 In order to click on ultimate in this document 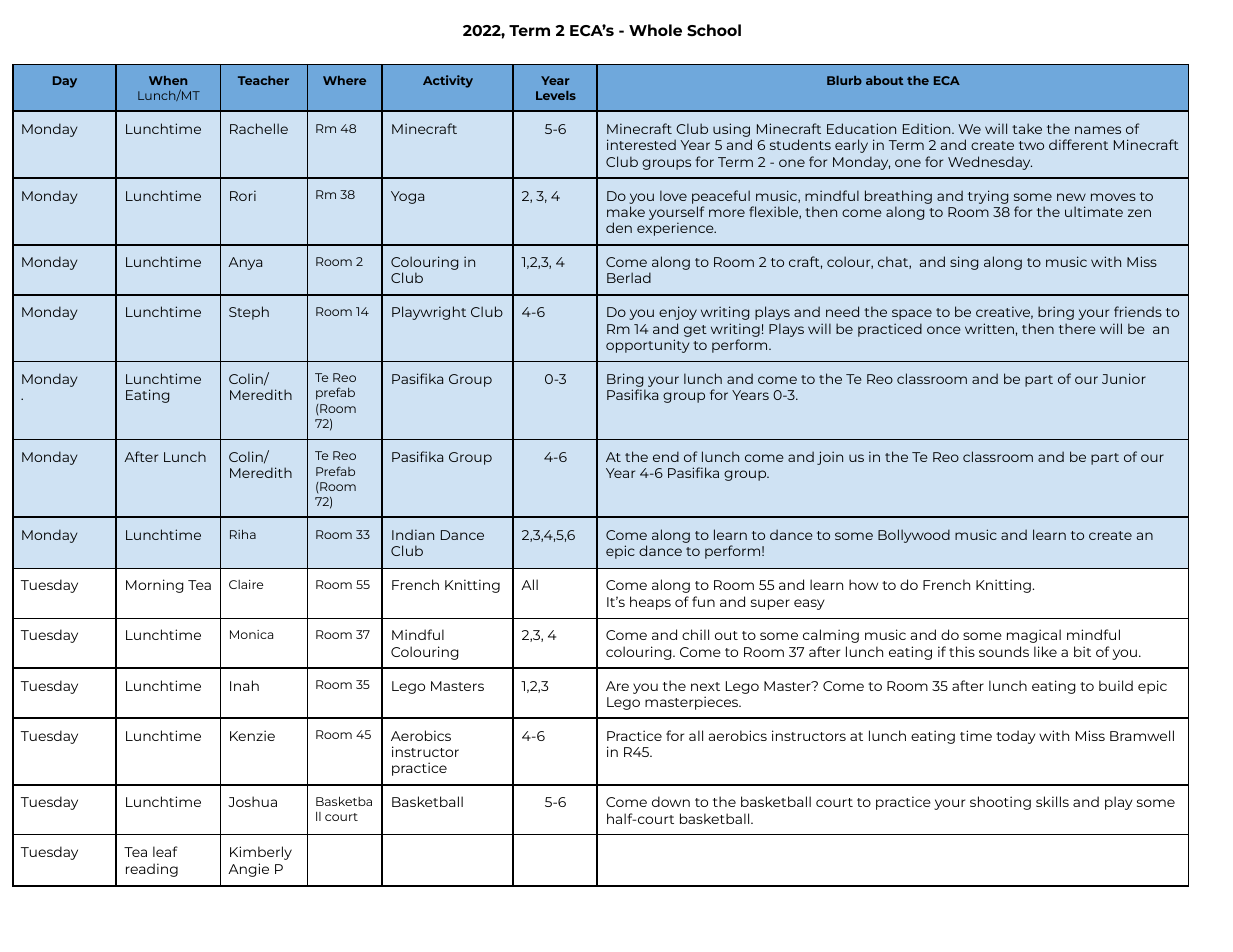, I will do `click(1094, 211)`.
